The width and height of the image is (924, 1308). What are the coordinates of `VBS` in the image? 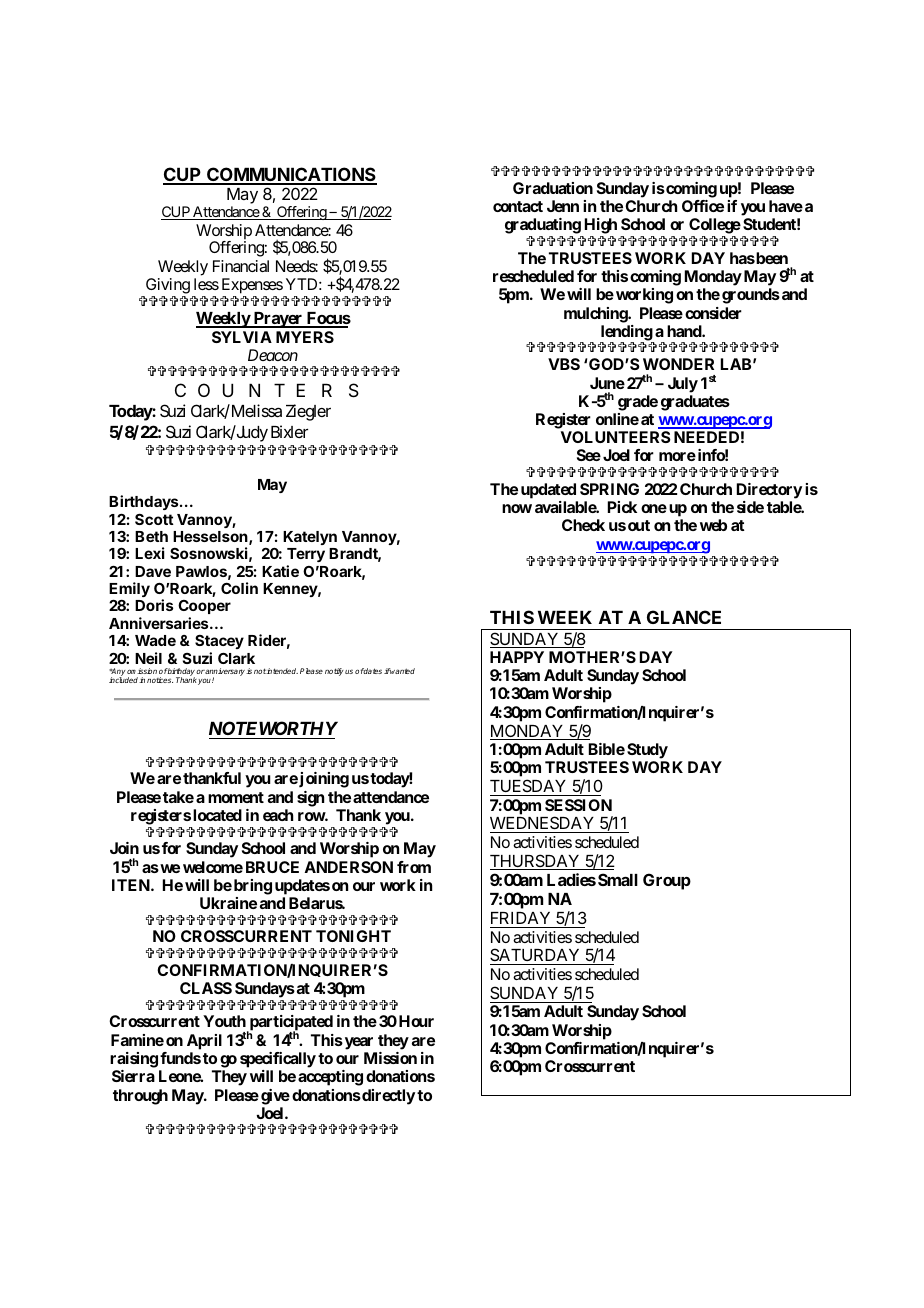 It's located at (564, 364).
